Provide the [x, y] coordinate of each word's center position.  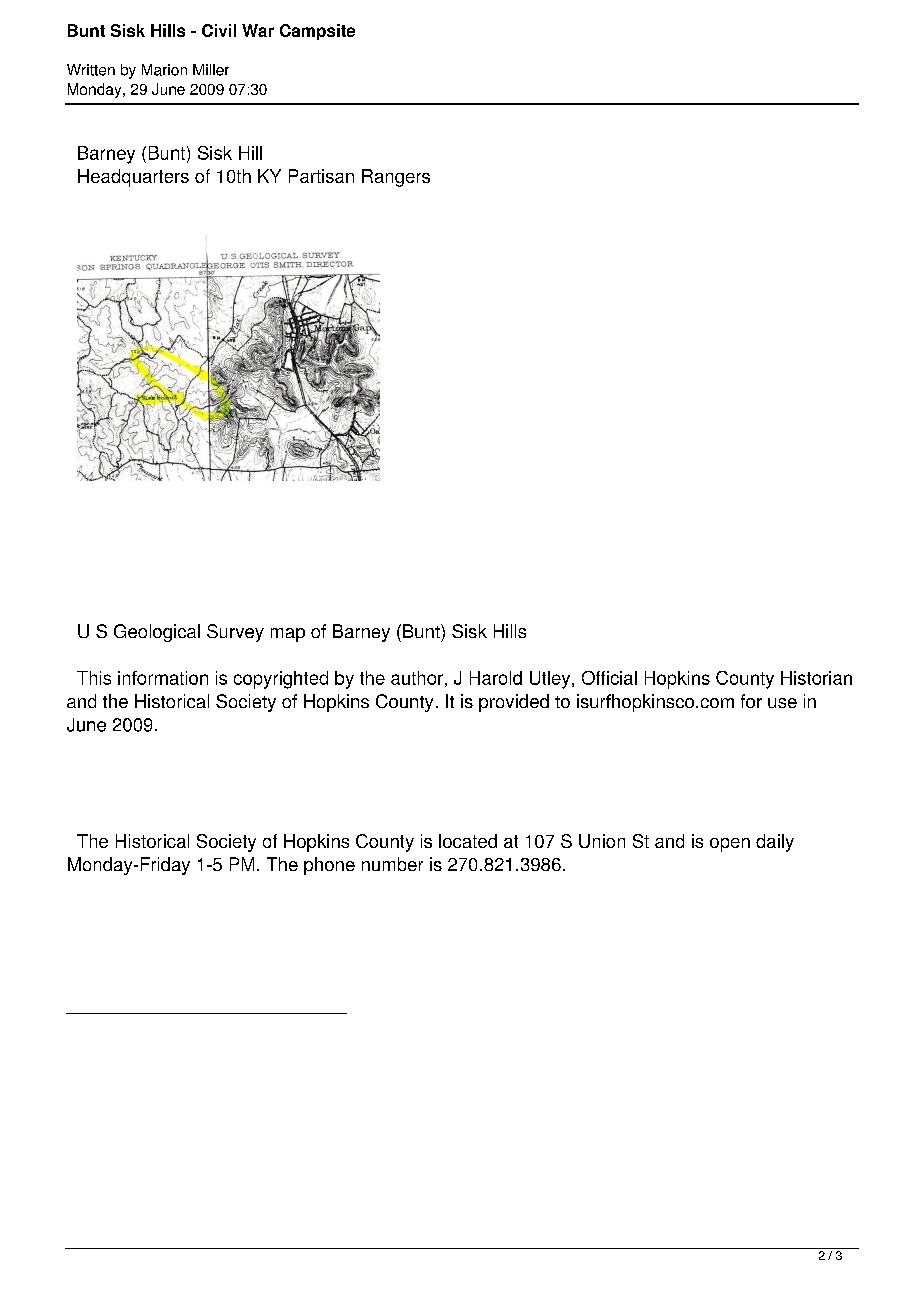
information [163, 678]
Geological [157, 633]
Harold [496, 678]
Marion [164, 70]
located [468, 841]
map [288, 635]
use [782, 703]
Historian [816, 678]
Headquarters [133, 178]
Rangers [396, 178]
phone [329, 866]
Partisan [321, 176]
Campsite [317, 32]
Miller [211, 70]
